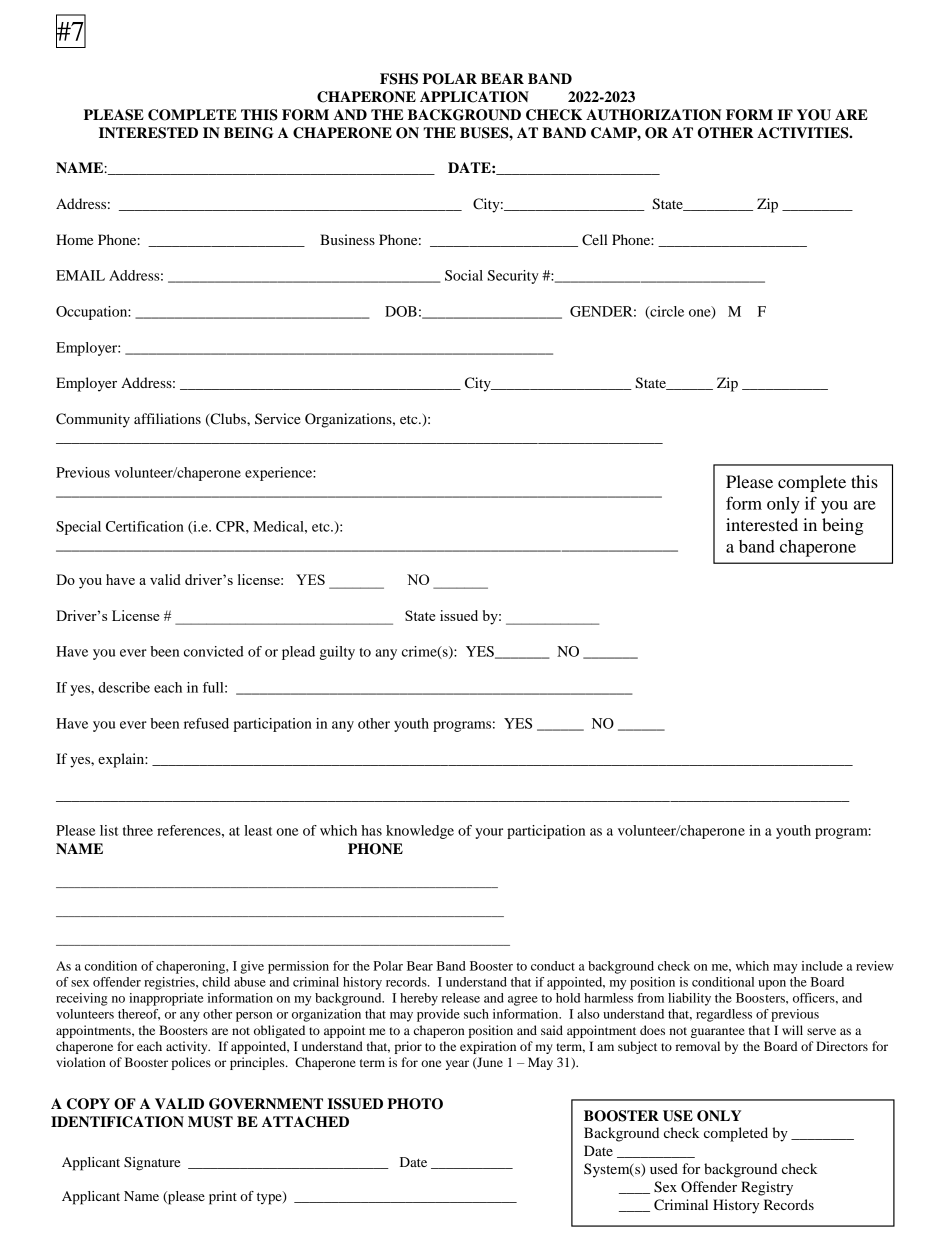  Describe the element at coordinates (415, 1104) in the image. I see `PHOTO` at that location.
